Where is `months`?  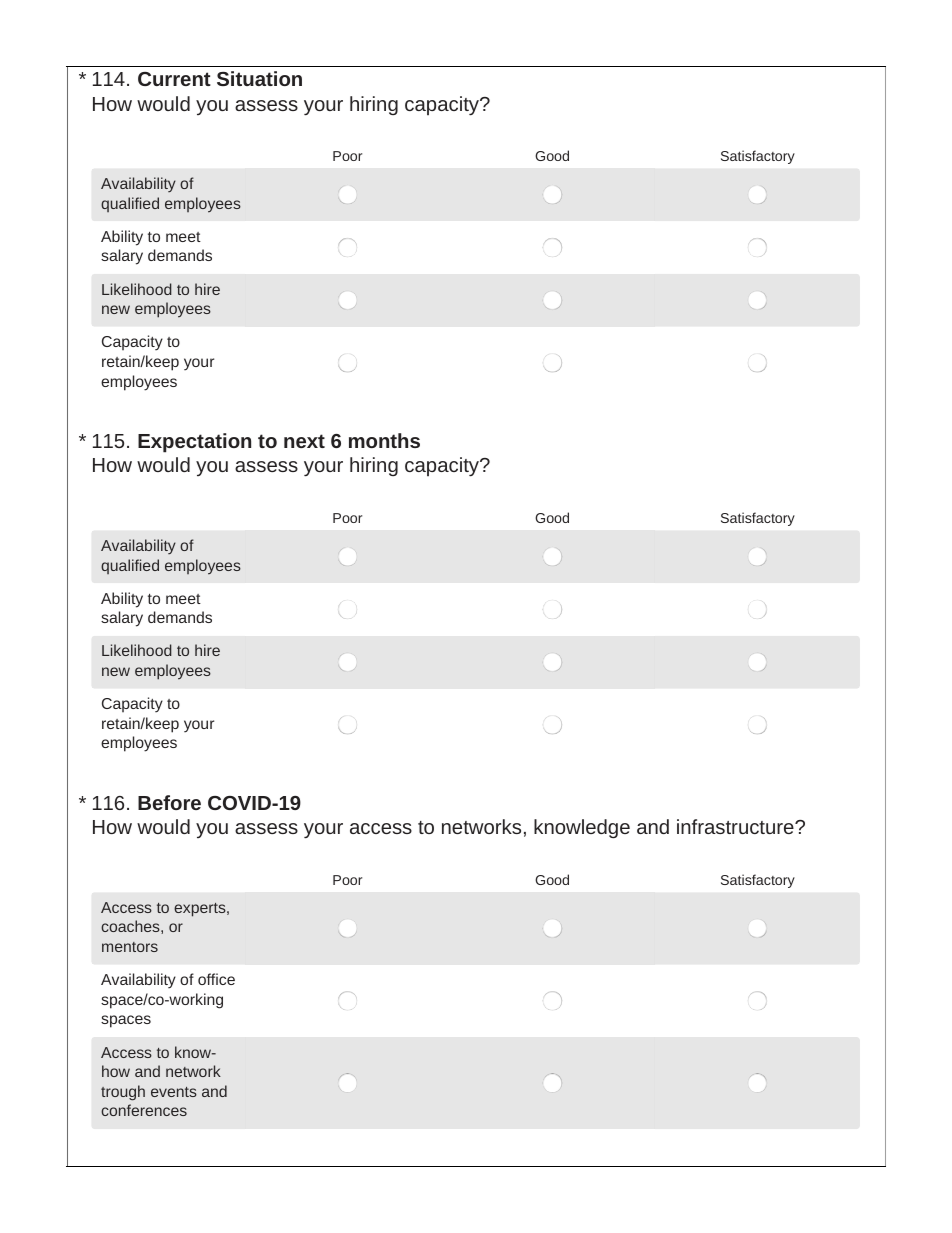 months is located at coordinates (384, 440).
